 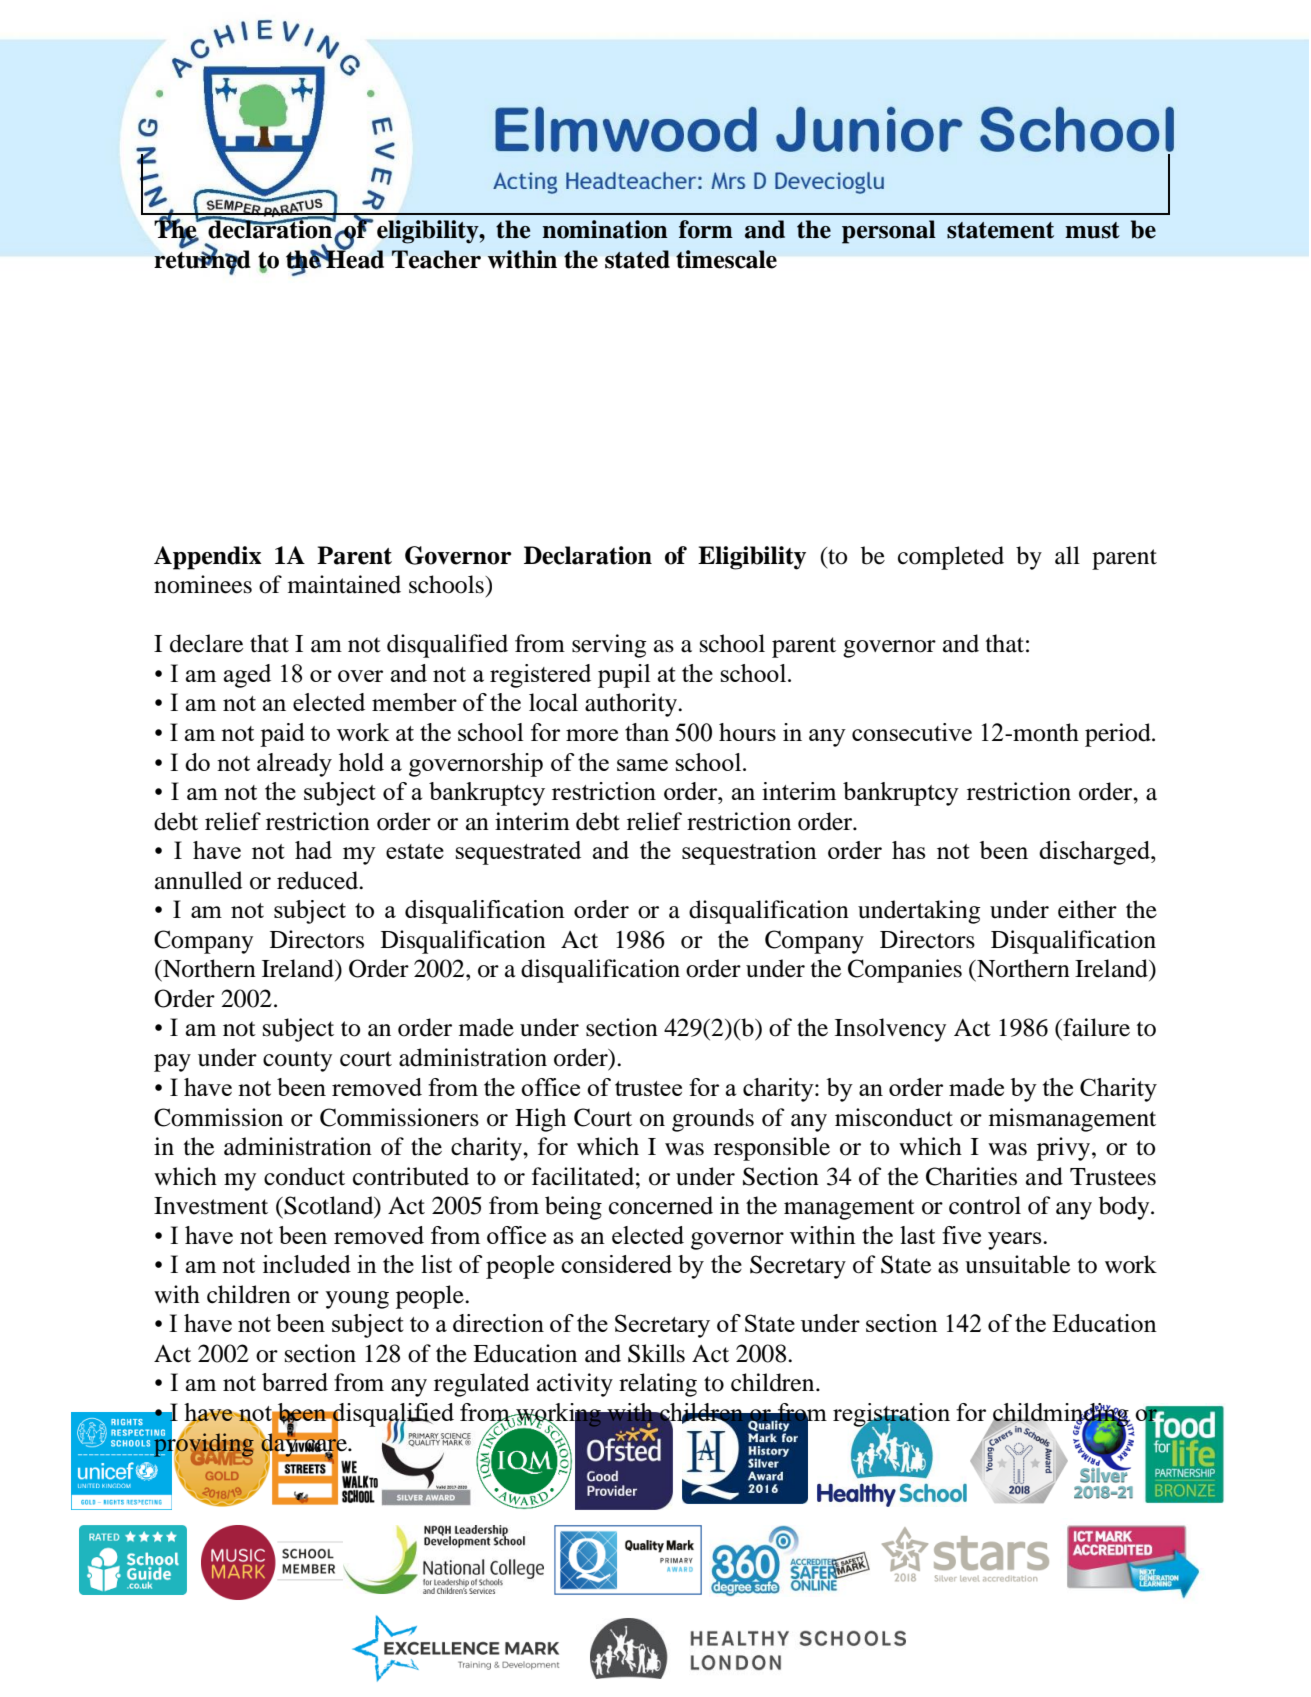 I want to click on all, so click(x=1067, y=555).
